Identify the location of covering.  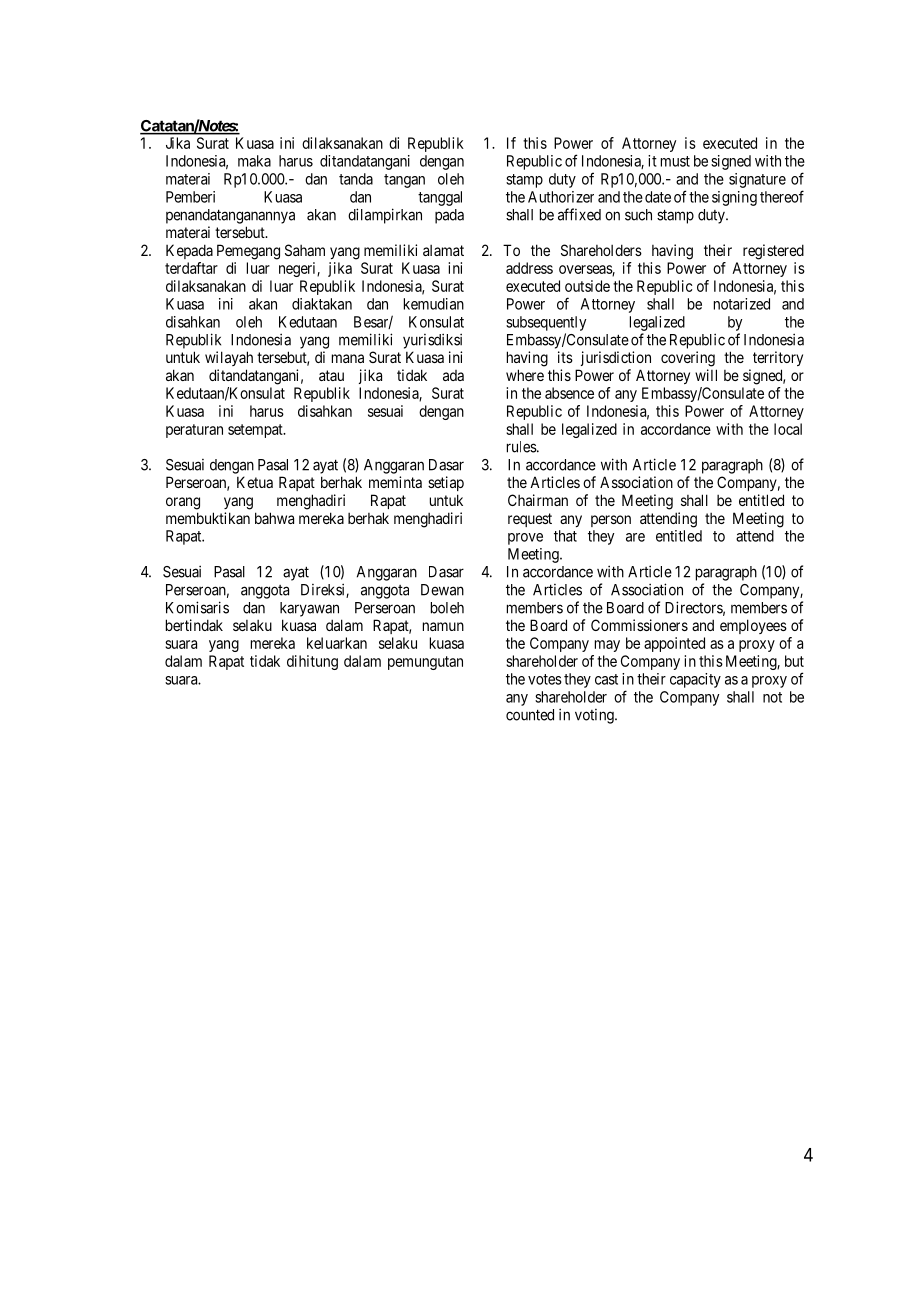
(688, 359).
